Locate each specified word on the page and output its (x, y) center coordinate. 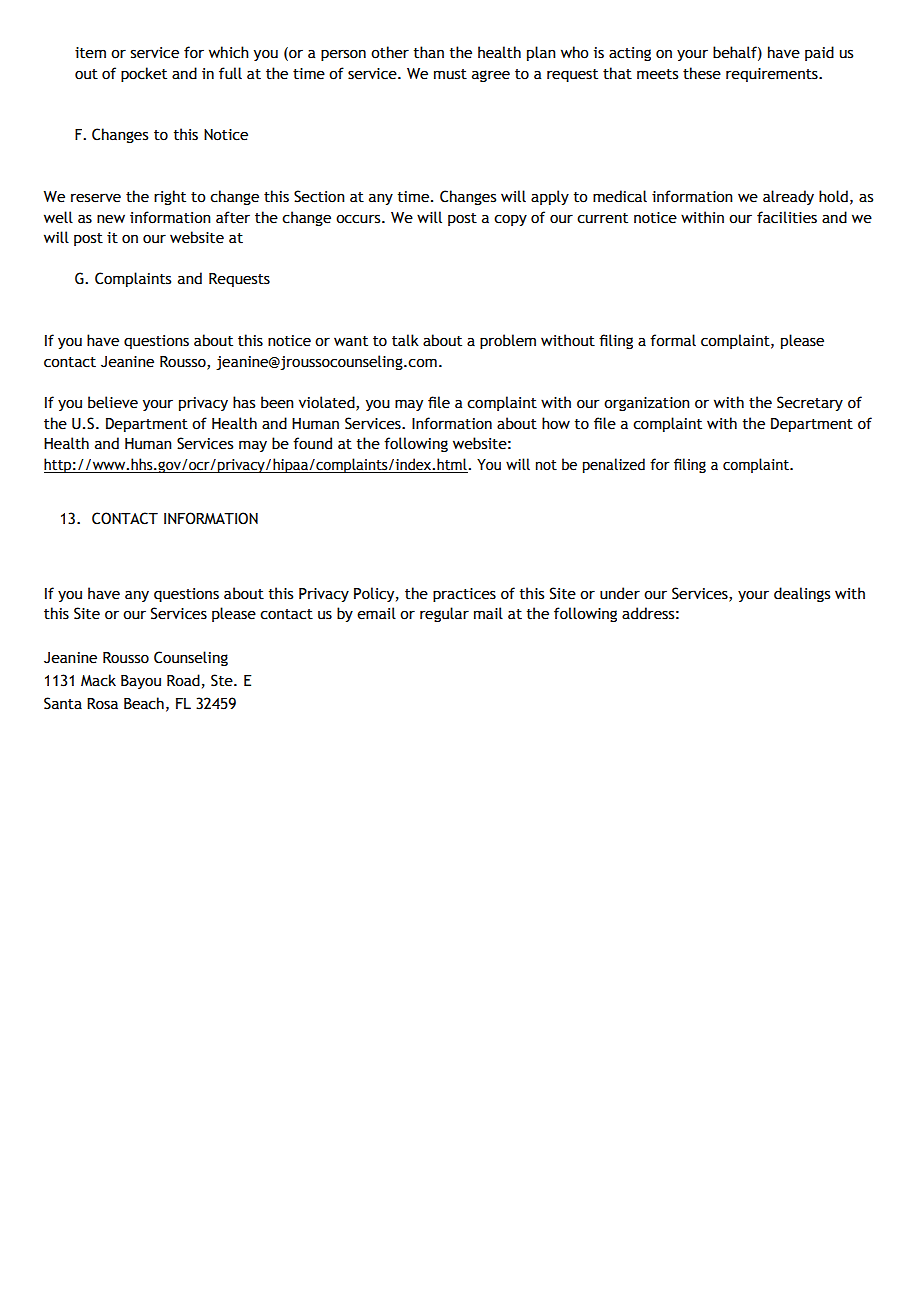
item (90, 53)
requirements (773, 75)
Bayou (141, 682)
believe (113, 402)
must (450, 74)
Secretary (810, 403)
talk (405, 340)
